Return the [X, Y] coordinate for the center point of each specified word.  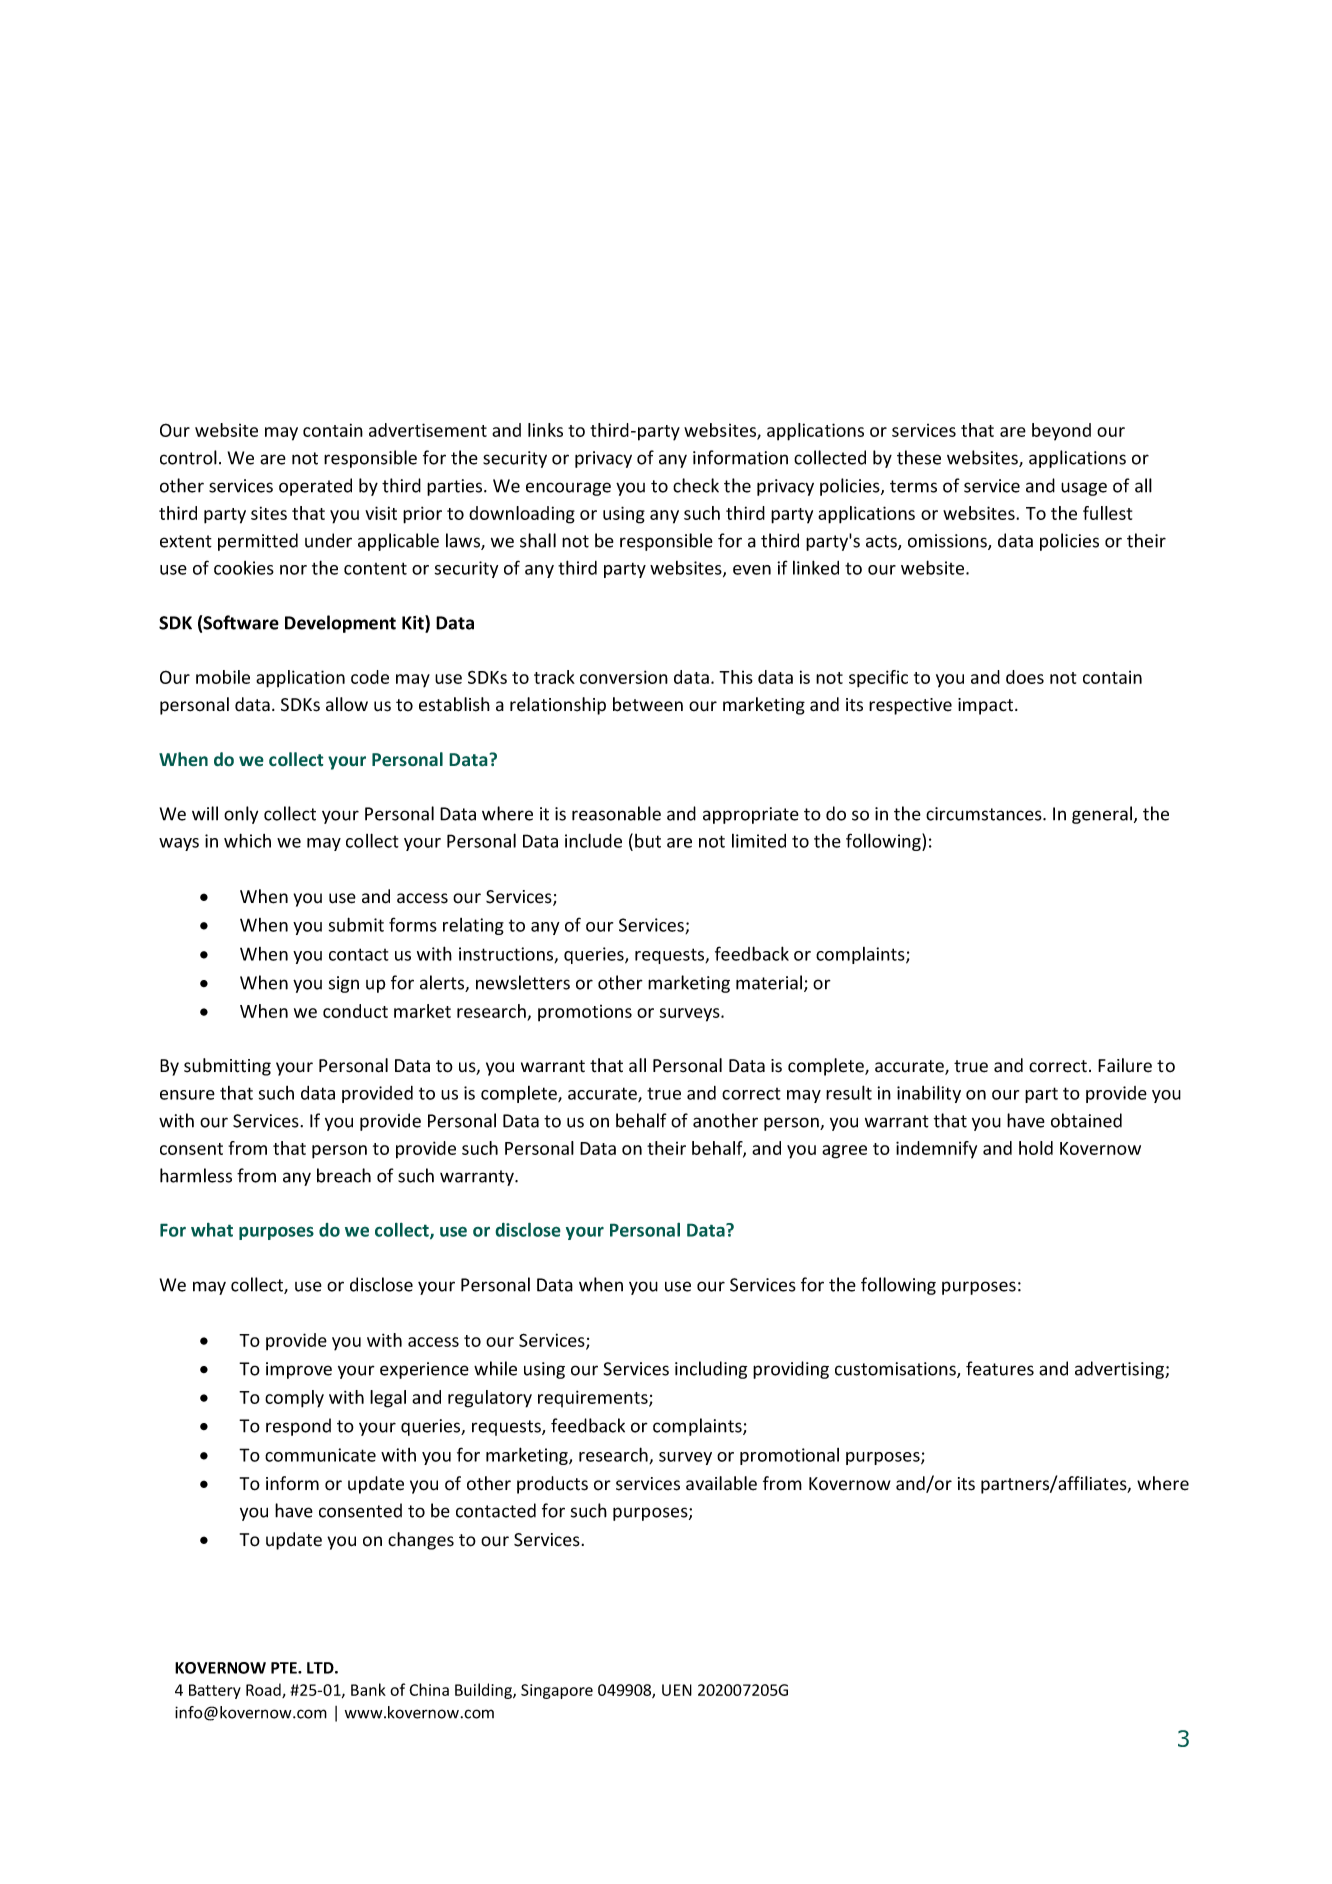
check [696, 485]
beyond [1061, 432]
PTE [285, 1668]
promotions [585, 1013]
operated [315, 487]
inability [929, 1094]
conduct [355, 1011]
